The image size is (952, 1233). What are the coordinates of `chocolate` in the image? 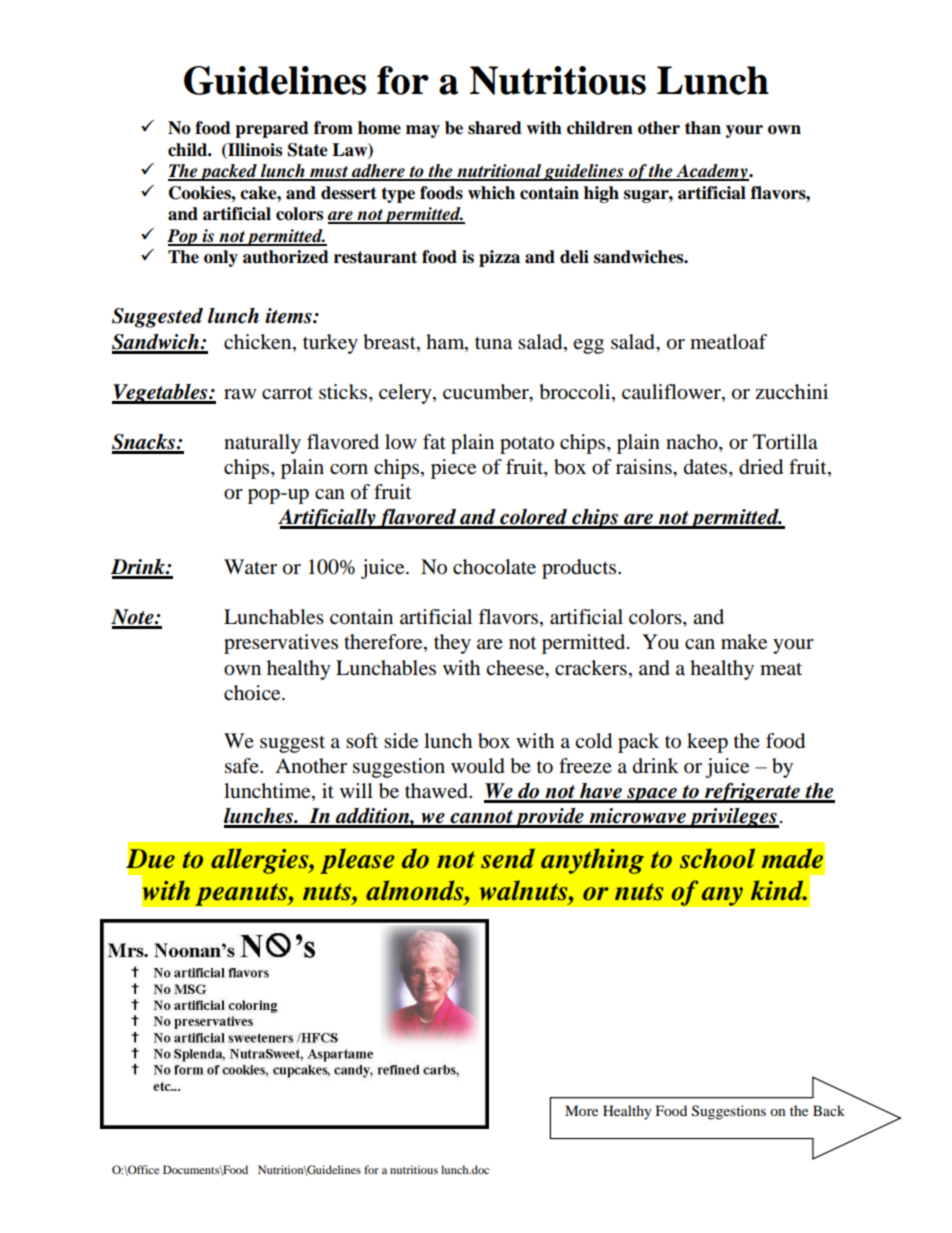 It's located at (494, 567).
